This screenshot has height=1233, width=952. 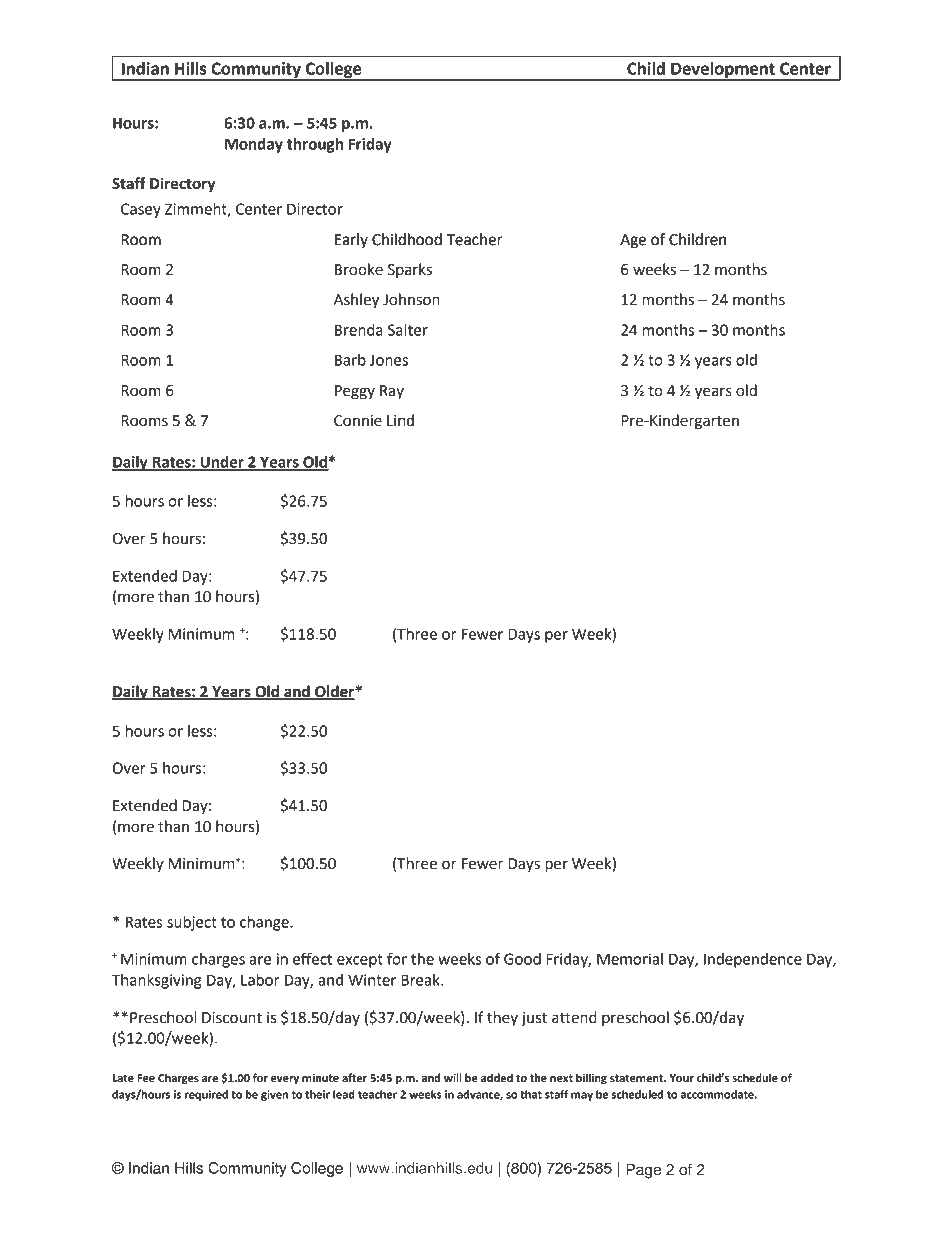 I want to click on Monday, so click(x=254, y=145).
